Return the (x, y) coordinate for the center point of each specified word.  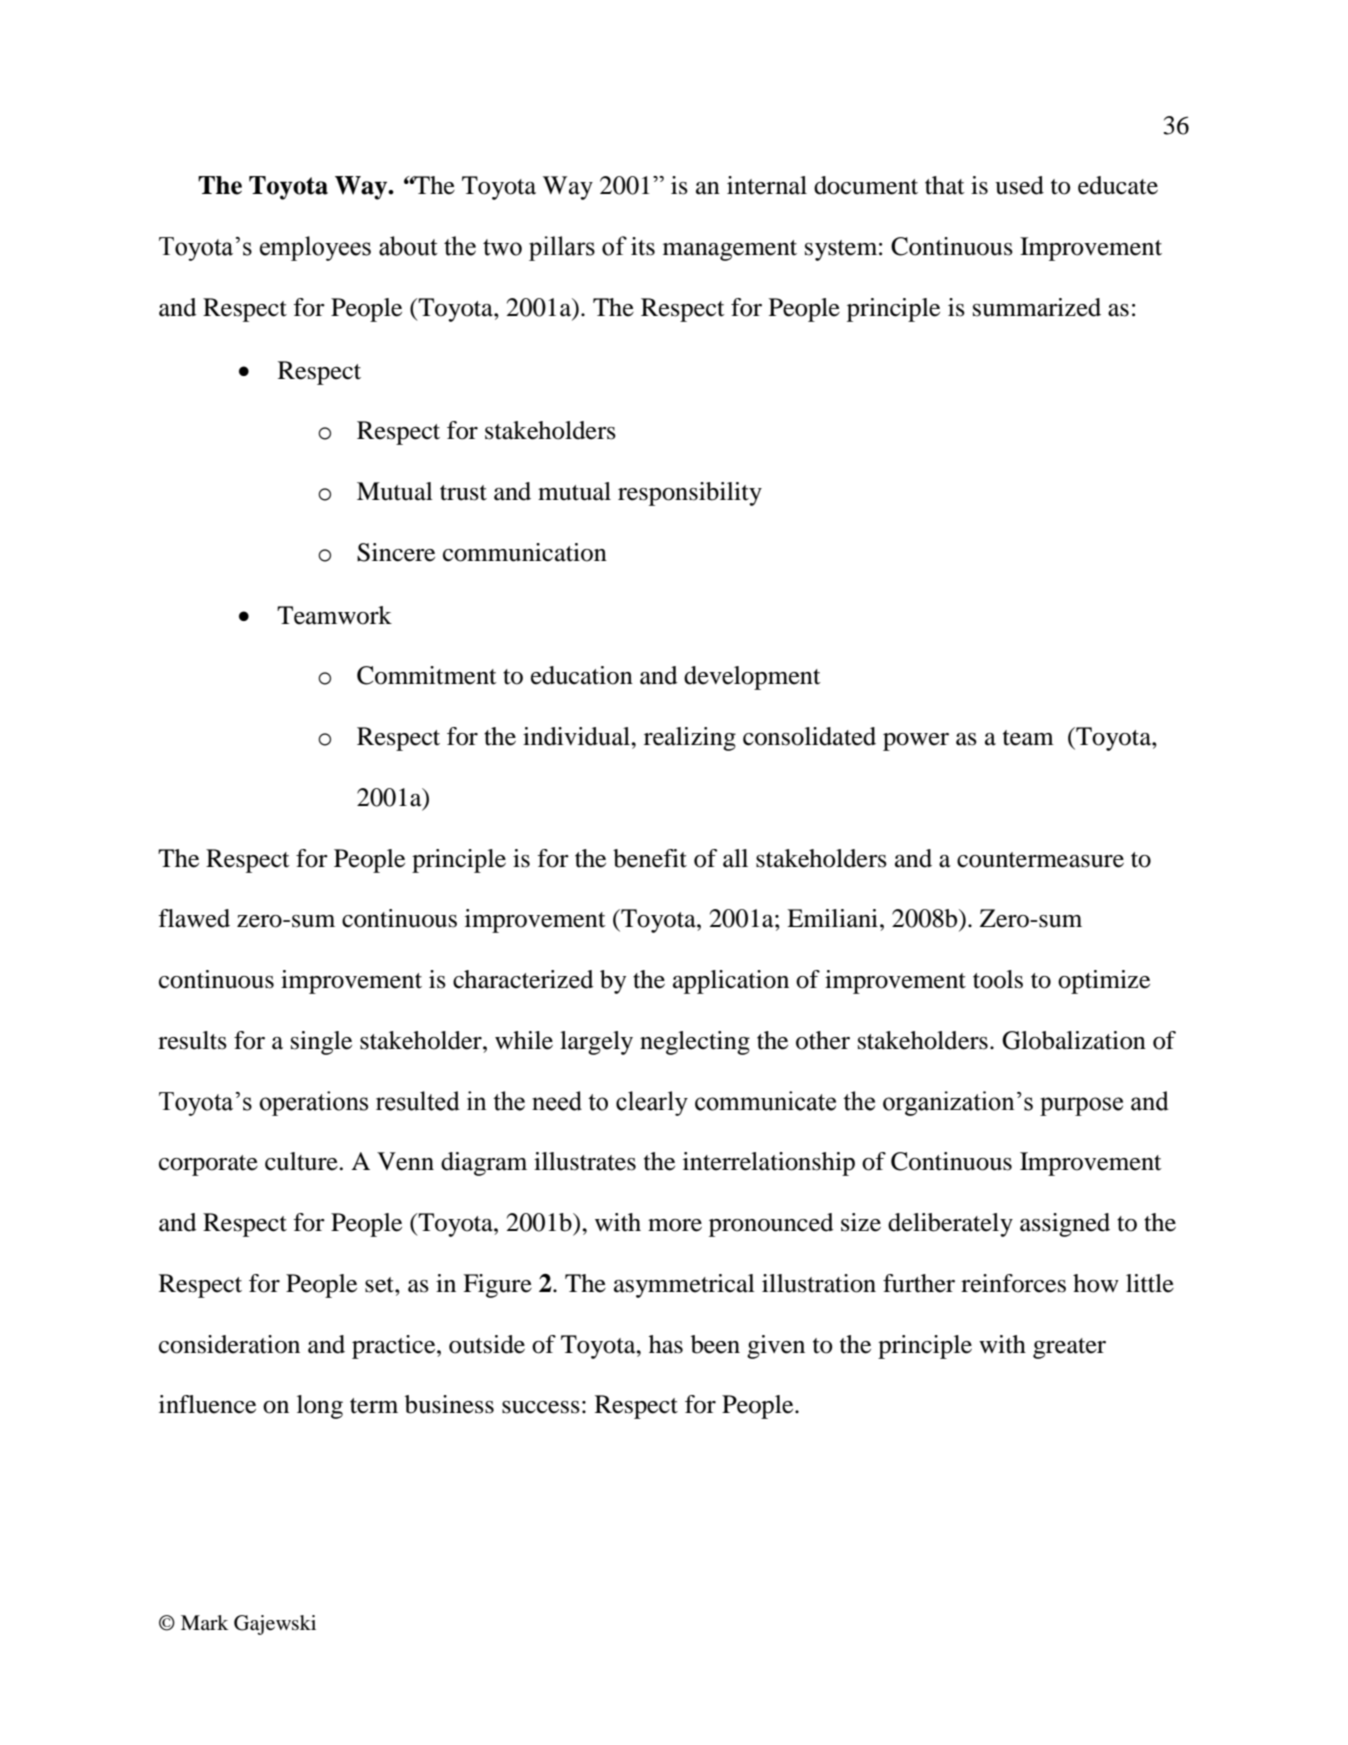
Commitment (427, 675)
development (752, 678)
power (916, 742)
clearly (652, 1103)
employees (315, 248)
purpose (1081, 1106)
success (541, 1407)
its (643, 246)
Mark (204, 1622)
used (1019, 185)
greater (1069, 1348)
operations (313, 1103)
